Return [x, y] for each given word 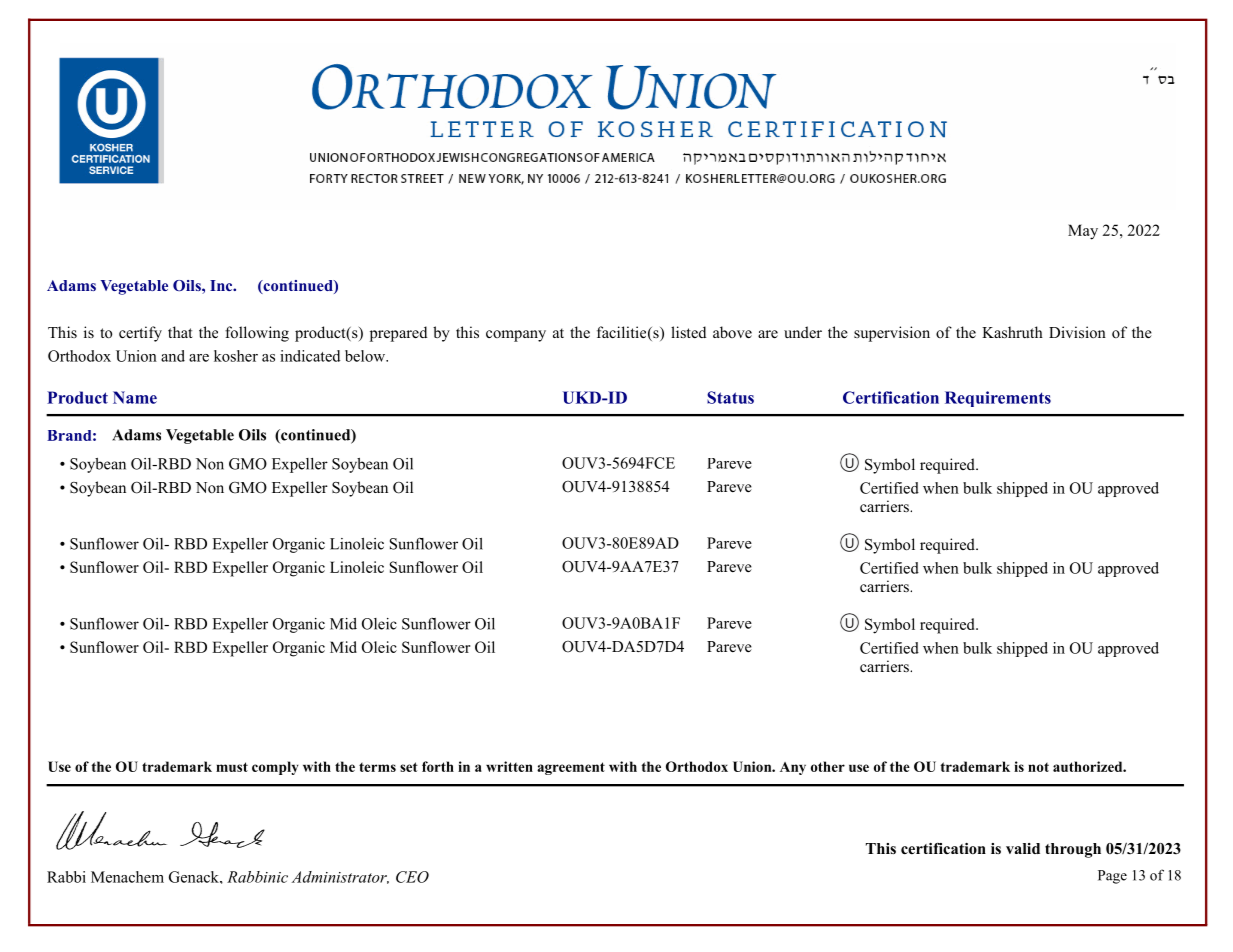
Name [135, 397]
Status [730, 397]
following [257, 334]
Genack [195, 877]
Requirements [998, 399]
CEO [412, 877]
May [1083, 232]
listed [688, 332]
